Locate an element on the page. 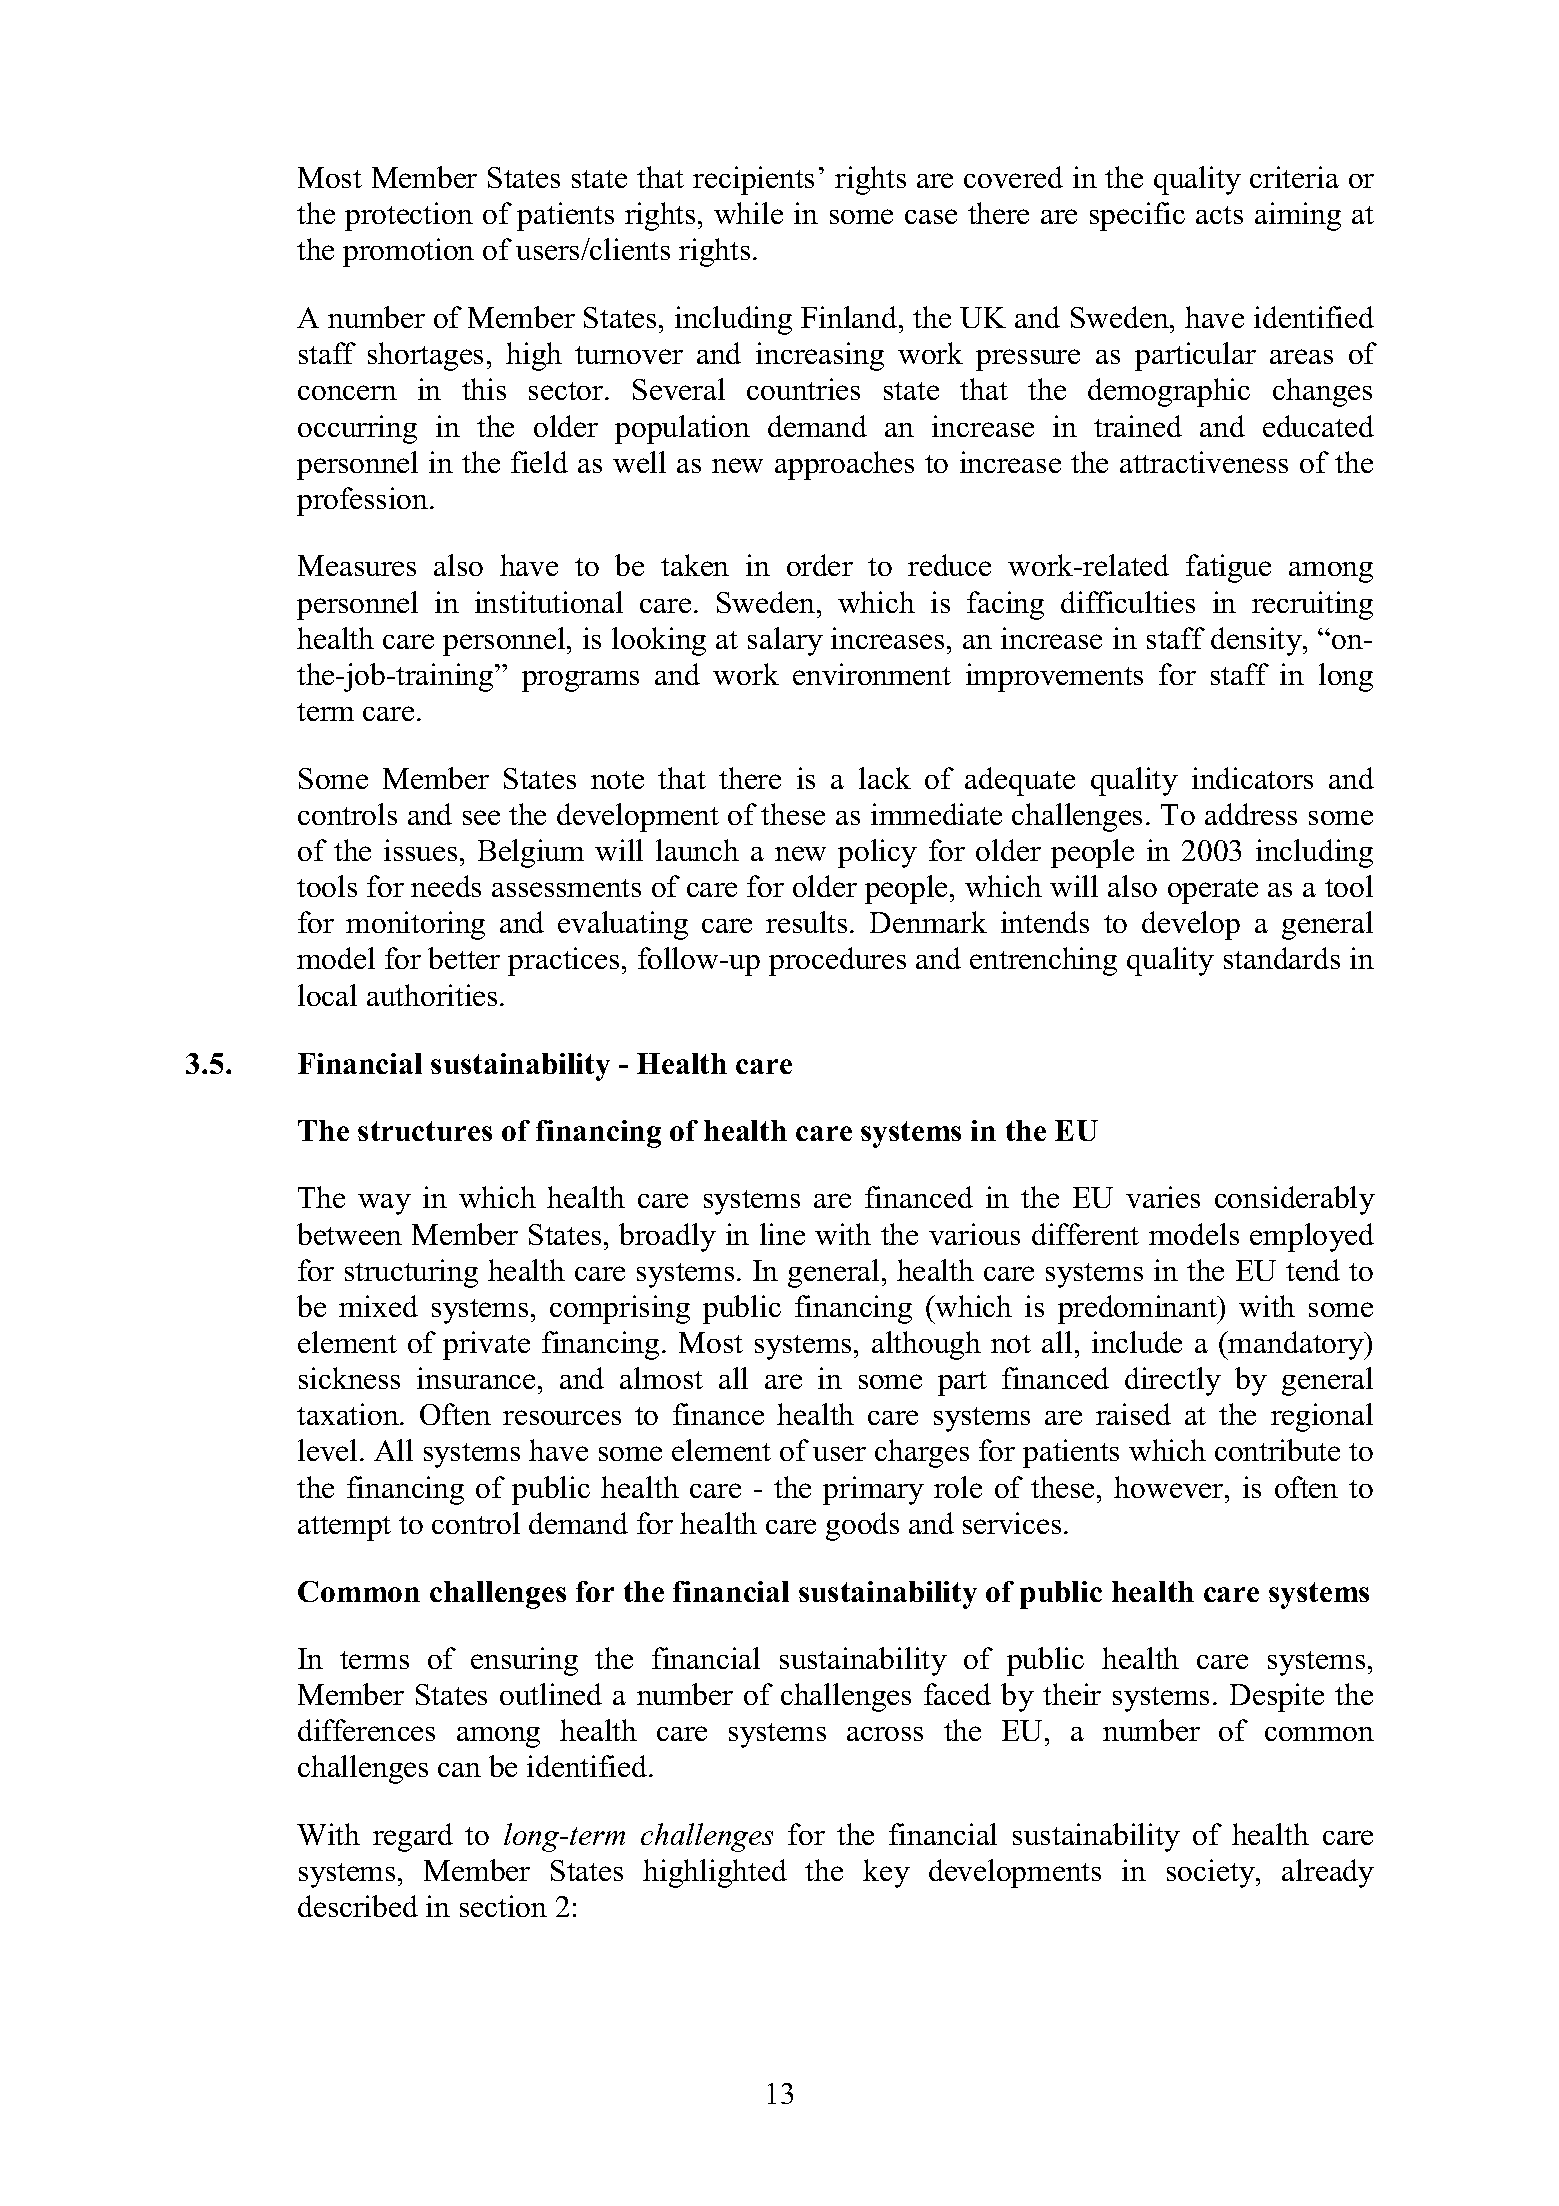 The height and width of the document is (2206, 1559). while is located at coordinates (748, 213).
